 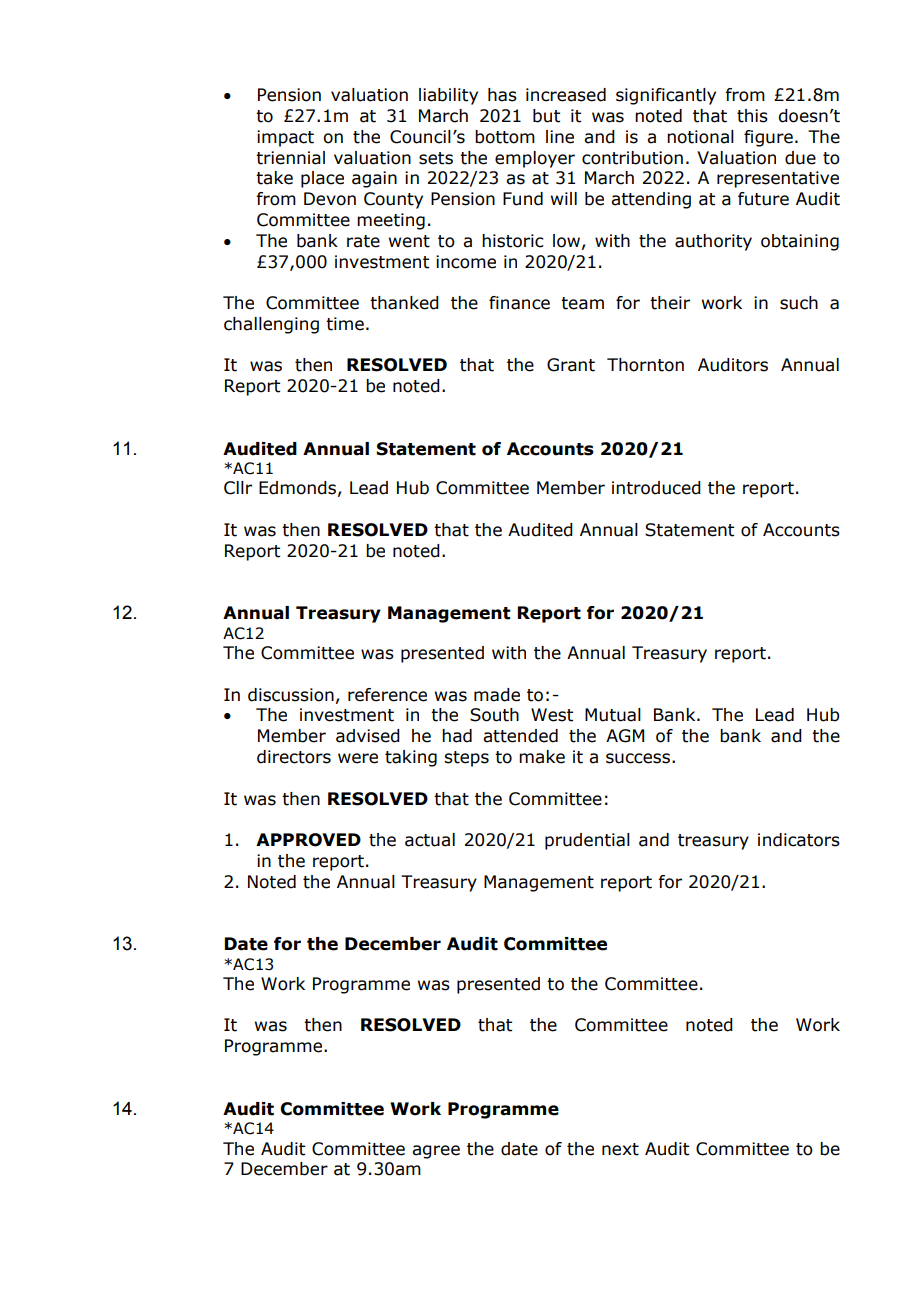 I want to click on discussion, so click(x=291, y=695).
